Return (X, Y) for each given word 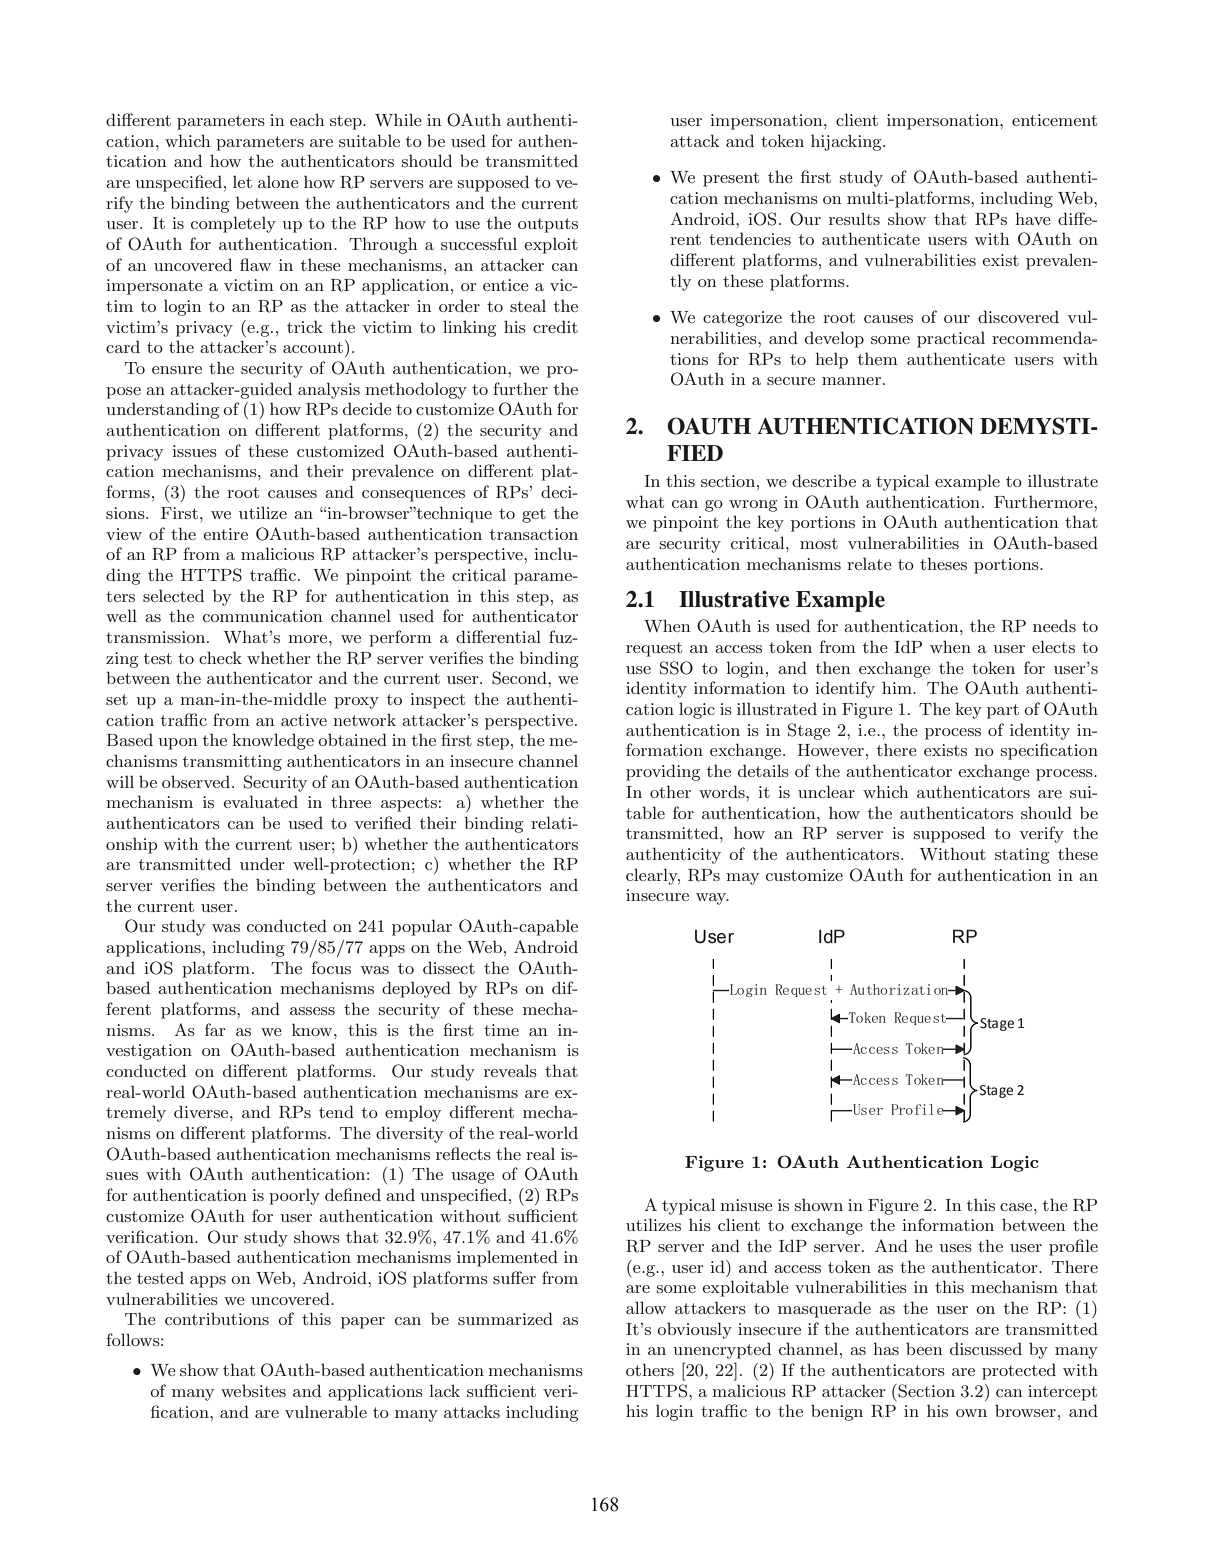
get (534, 515)
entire (225, 534)
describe (824, 480)
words (723, 791)
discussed (986, 1348)
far (215, 1029)
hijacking (847, 142)
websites (253, 1390)
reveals (510, 1070)
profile (1073, 1247)
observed (197, 781)
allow (646, 1307)
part (1003, 711)
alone (278, 181)
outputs (548, 225)
